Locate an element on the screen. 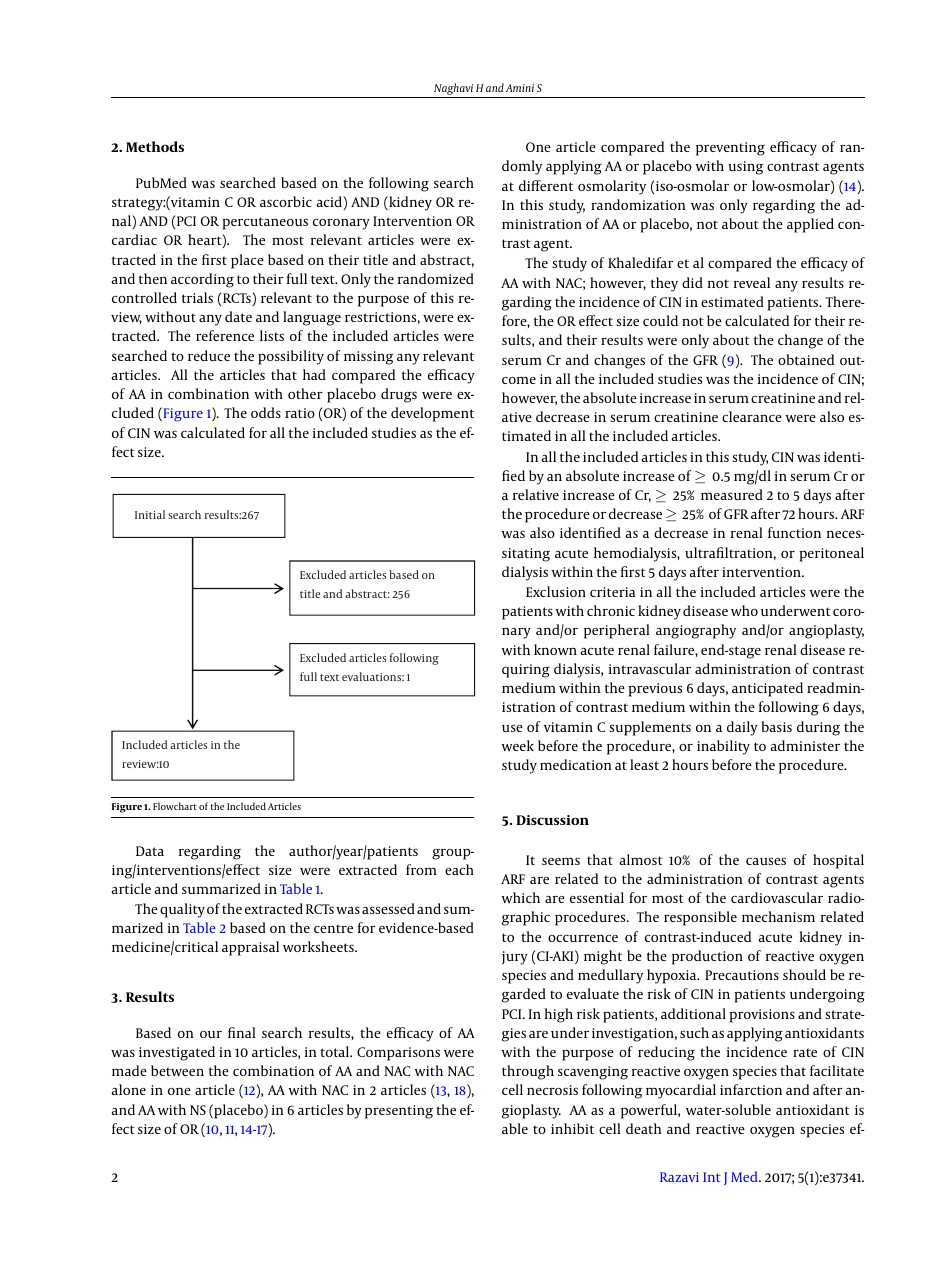  Initial is located at coordinates (150, 514).
